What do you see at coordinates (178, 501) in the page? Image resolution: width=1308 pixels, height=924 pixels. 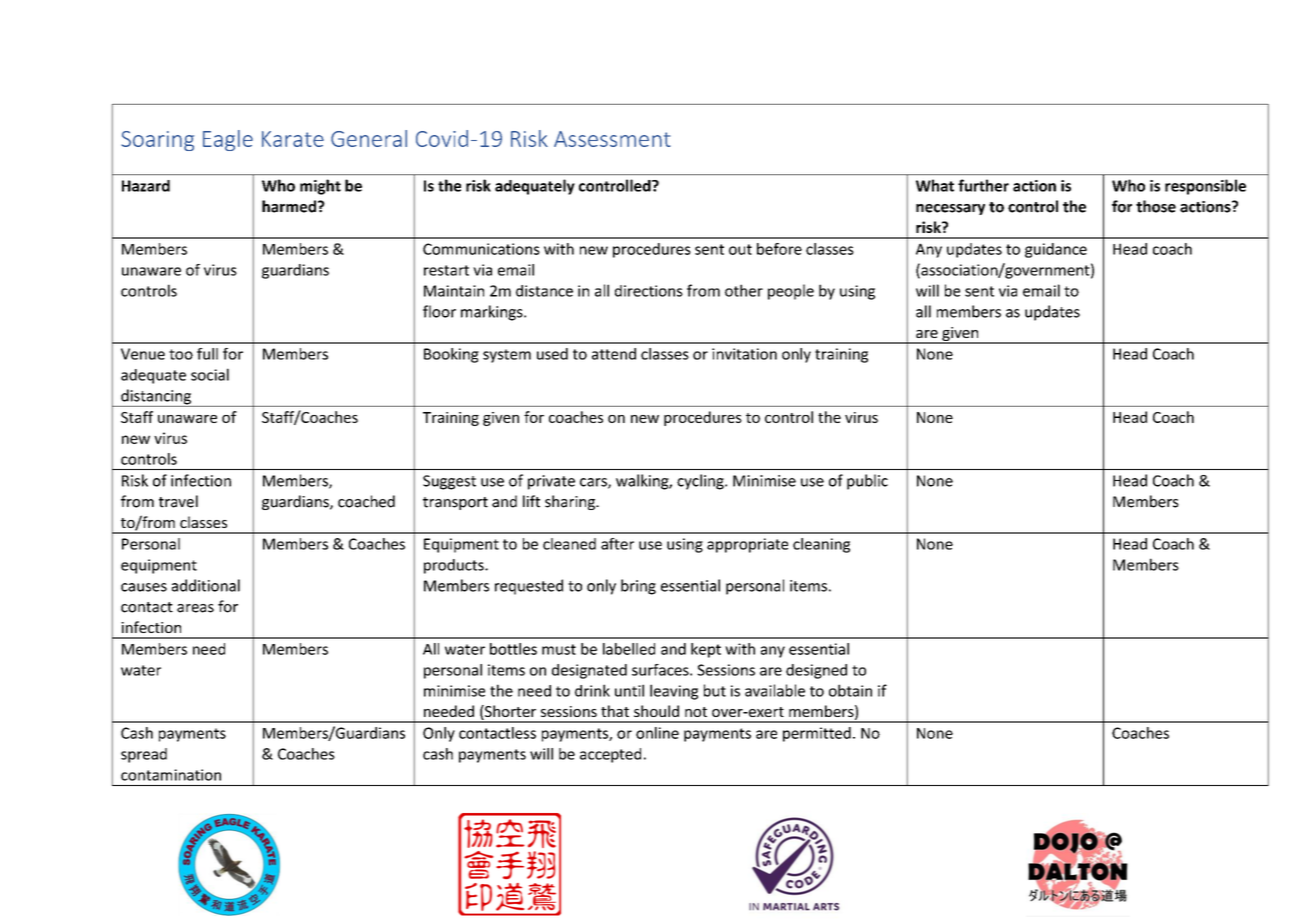 I see `travel` at bounding box center [178, 501].
